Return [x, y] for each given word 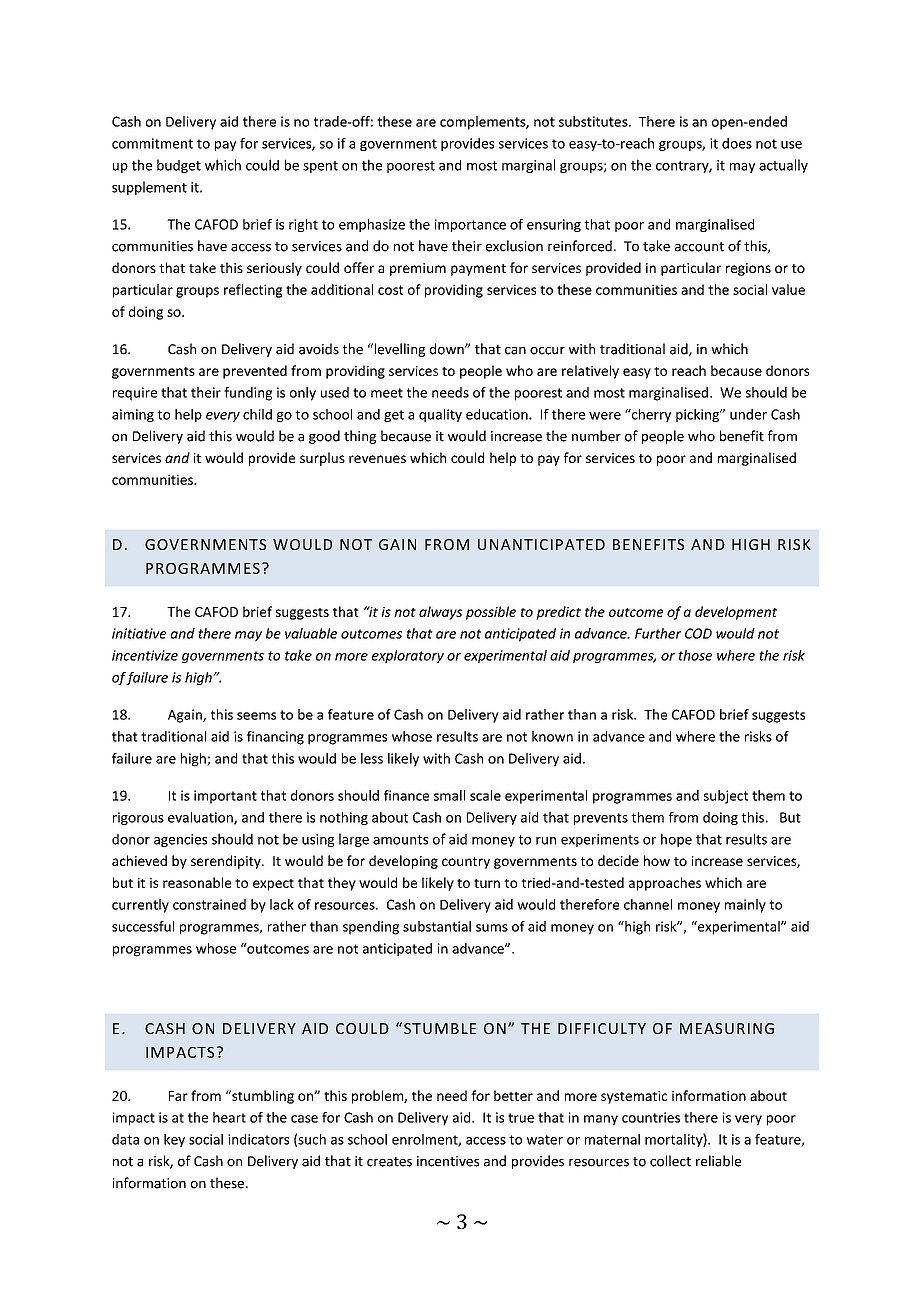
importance [470, 225]
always [440, 613]
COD [698, 633]
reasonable [197, 882]
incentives [448, 1161]
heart [229, 1117]
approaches [665, 884]
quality [440, 415]
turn [487, 883]
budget [179, 166]
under [748, 414]
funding [248, 394]
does [737, 143]
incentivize [145, 655]
